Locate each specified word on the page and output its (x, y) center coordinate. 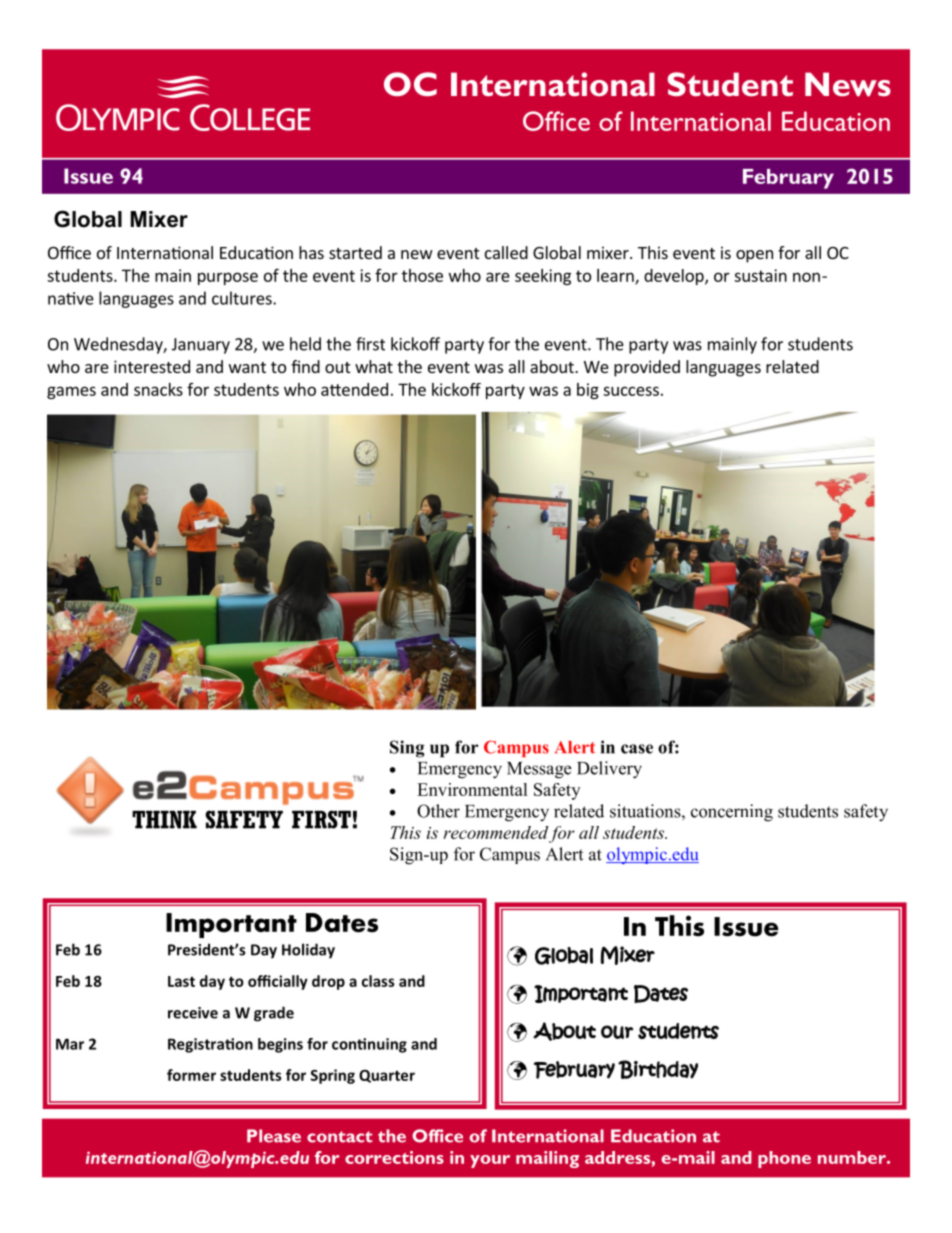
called (506, 252)
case (637, 749)
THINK (164, 820)
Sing (407, 749)
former (191, 1075)
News (848, 84)
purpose (228, 278)
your (490, 1161)
